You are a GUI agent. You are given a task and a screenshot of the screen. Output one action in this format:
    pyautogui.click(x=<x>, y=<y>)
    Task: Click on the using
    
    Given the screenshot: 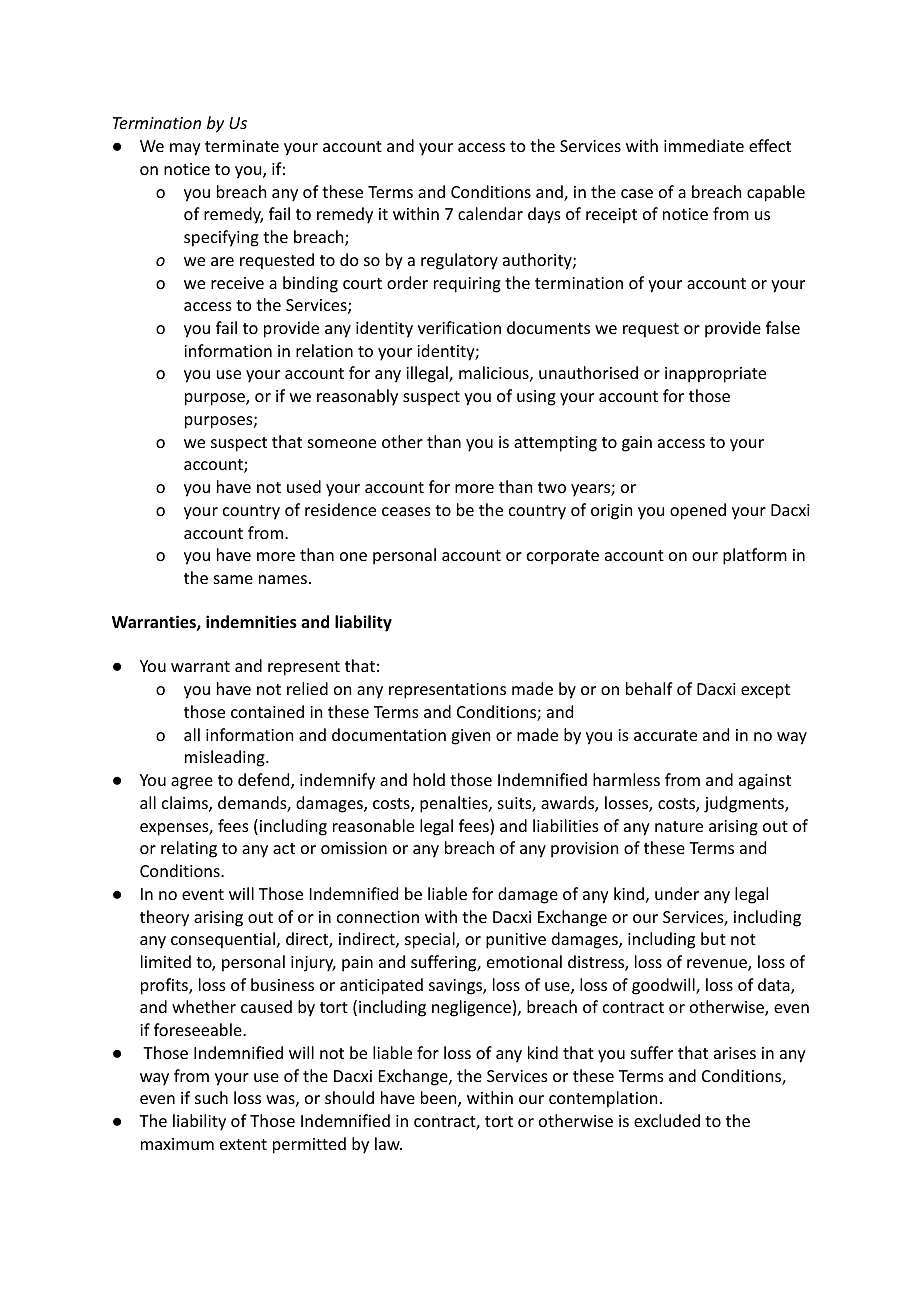 What is the action you would take?
    pyautogui.click(x=536, y=398)
